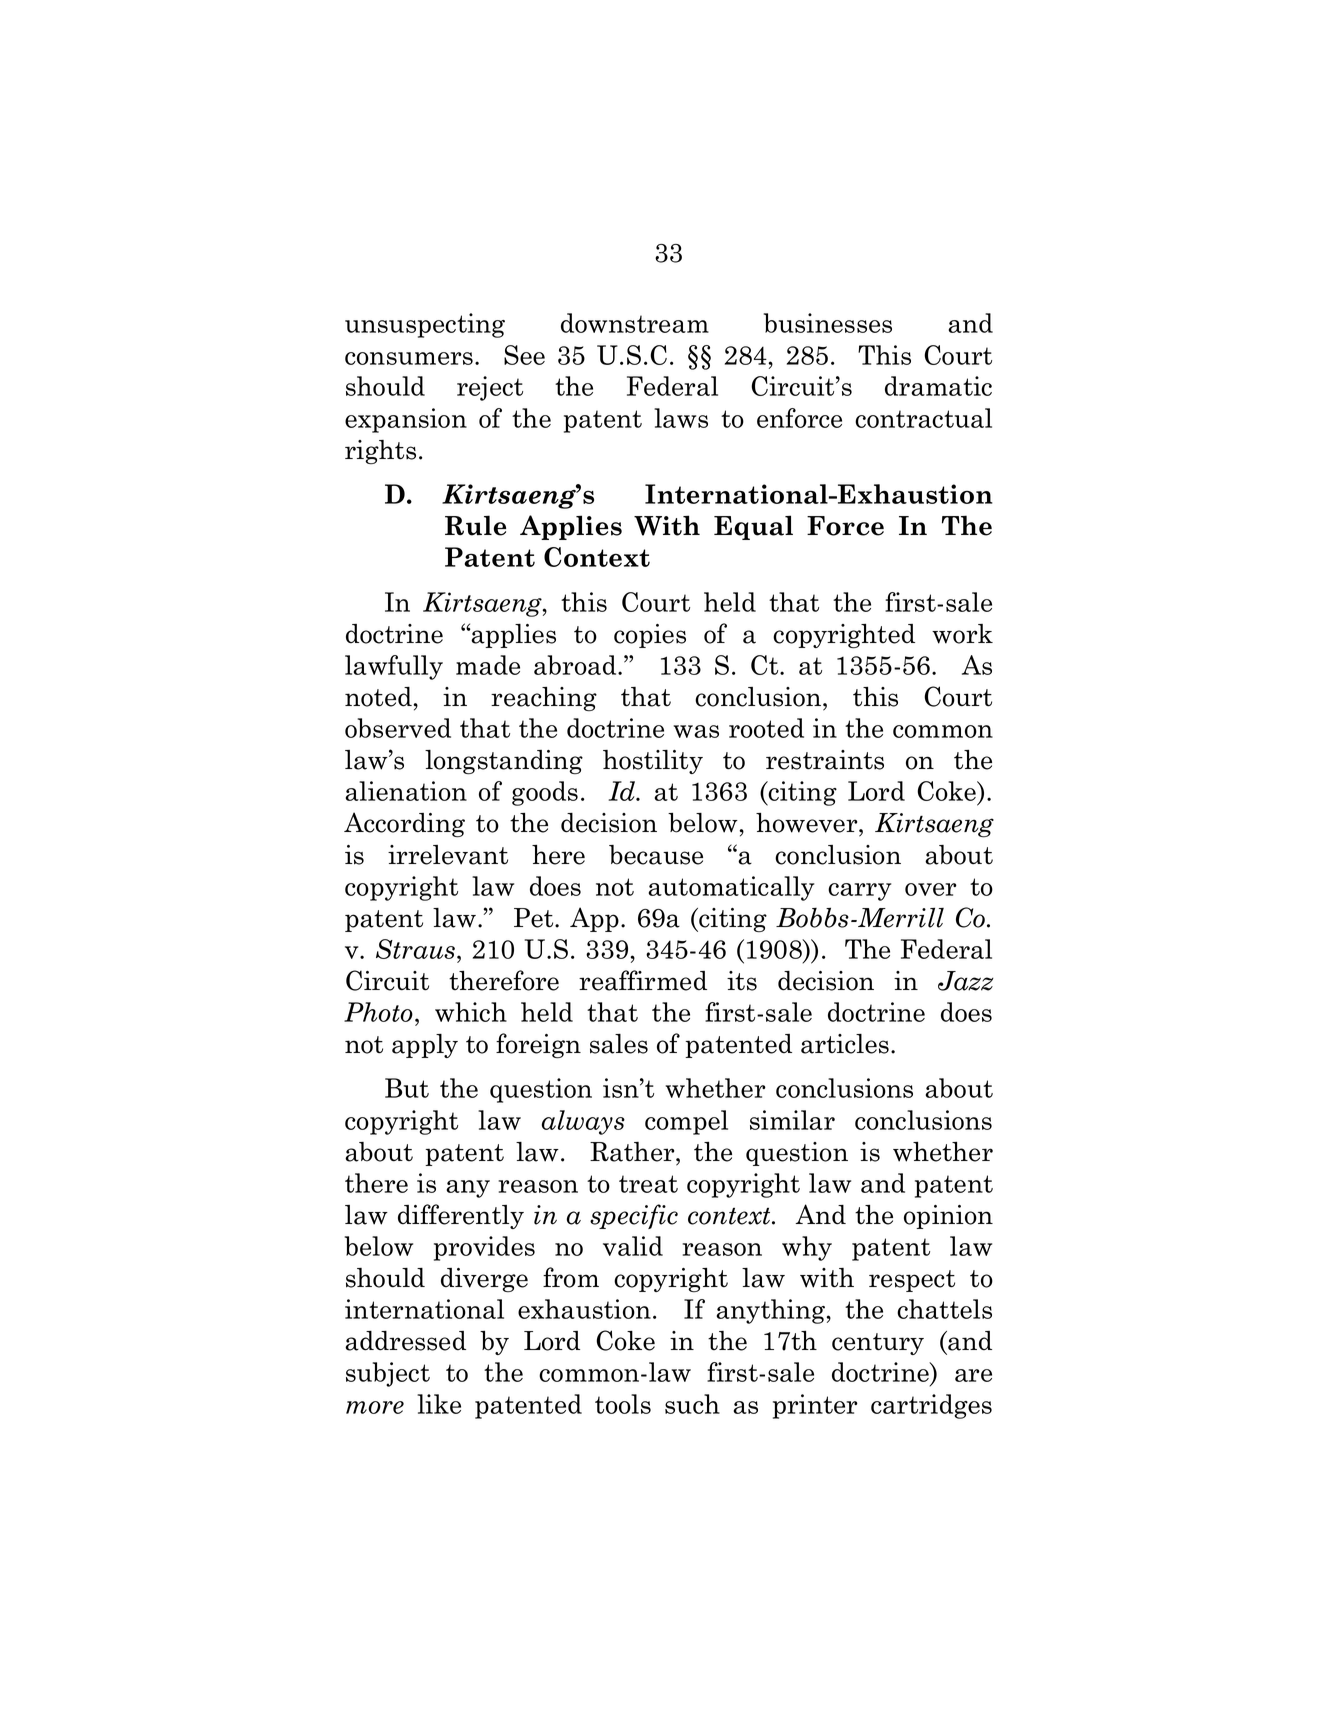 This screenshot has width=1338, height=1732. I want to click on downstream, so click(635, 323).
